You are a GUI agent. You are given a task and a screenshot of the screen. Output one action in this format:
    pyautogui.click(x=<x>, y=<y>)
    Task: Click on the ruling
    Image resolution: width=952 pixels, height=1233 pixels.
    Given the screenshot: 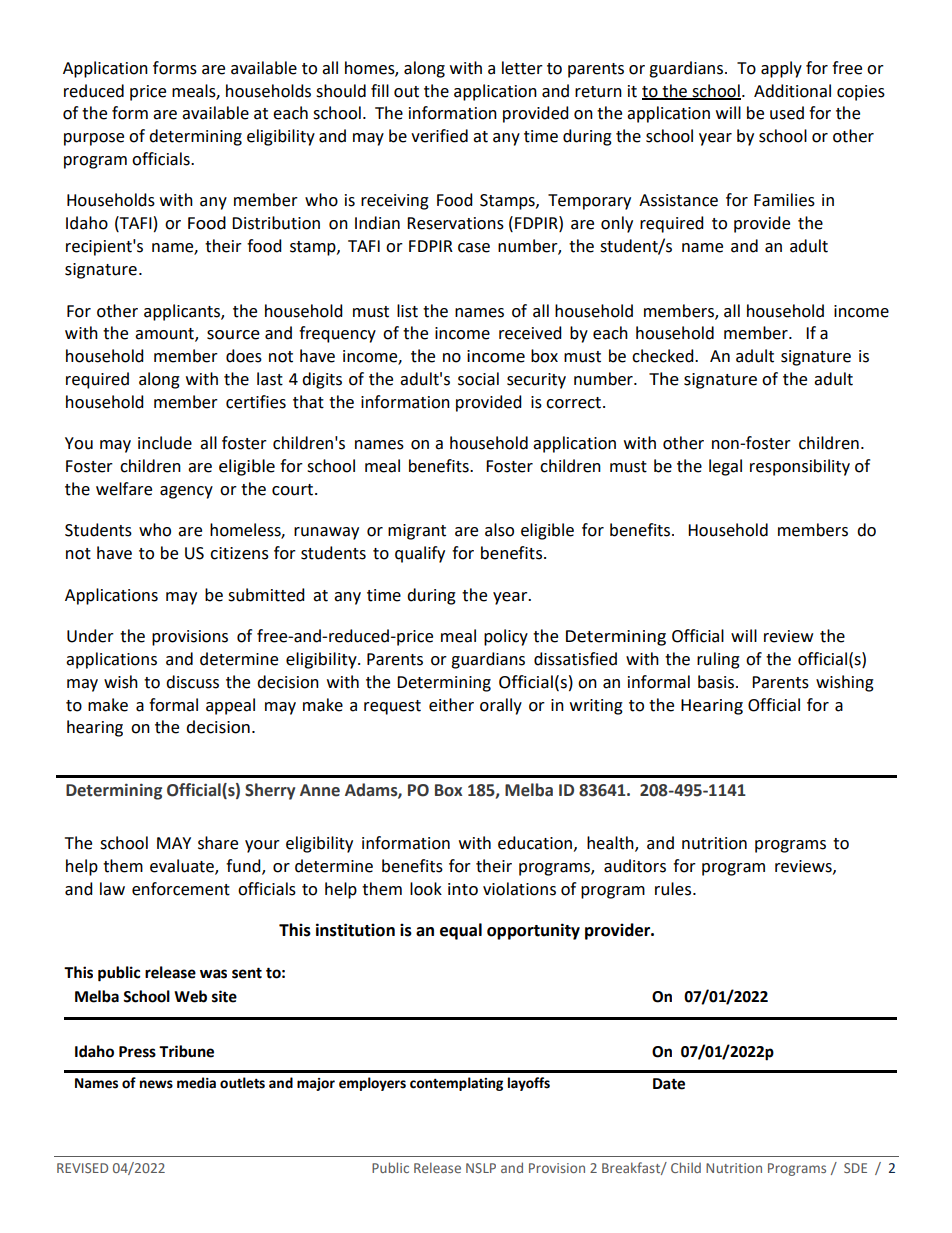 What is the action you would take?
    pyautogui.click(x=718, y=660)
